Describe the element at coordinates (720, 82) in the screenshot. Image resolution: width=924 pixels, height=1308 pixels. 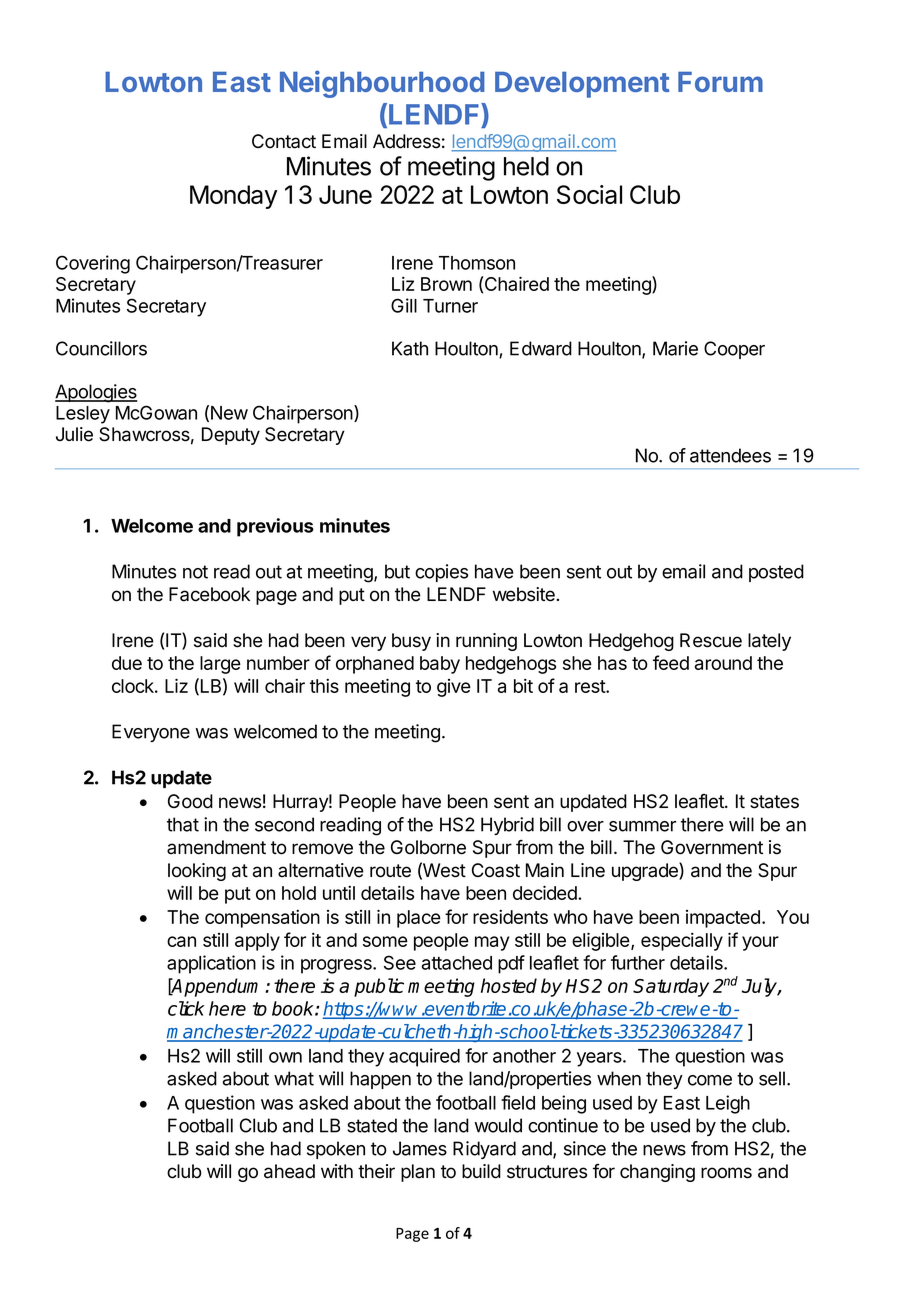
I see `Forum` at that location.
